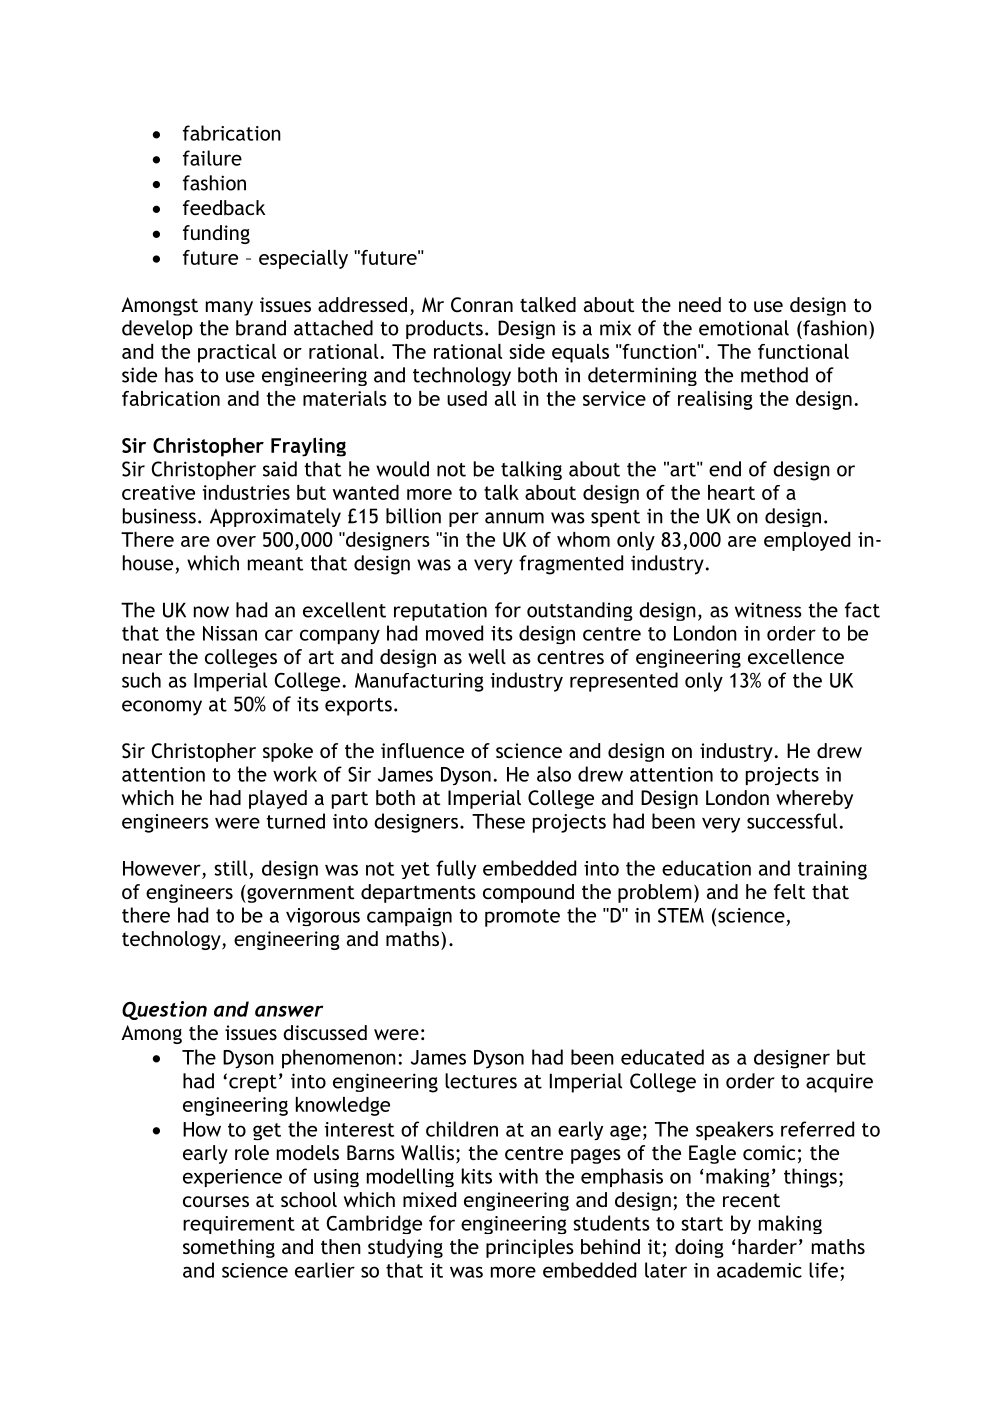 This document has width=1004, height=1419. Describe the element at coordinates (796, 656) in the document. I see `excellence` at that location.
